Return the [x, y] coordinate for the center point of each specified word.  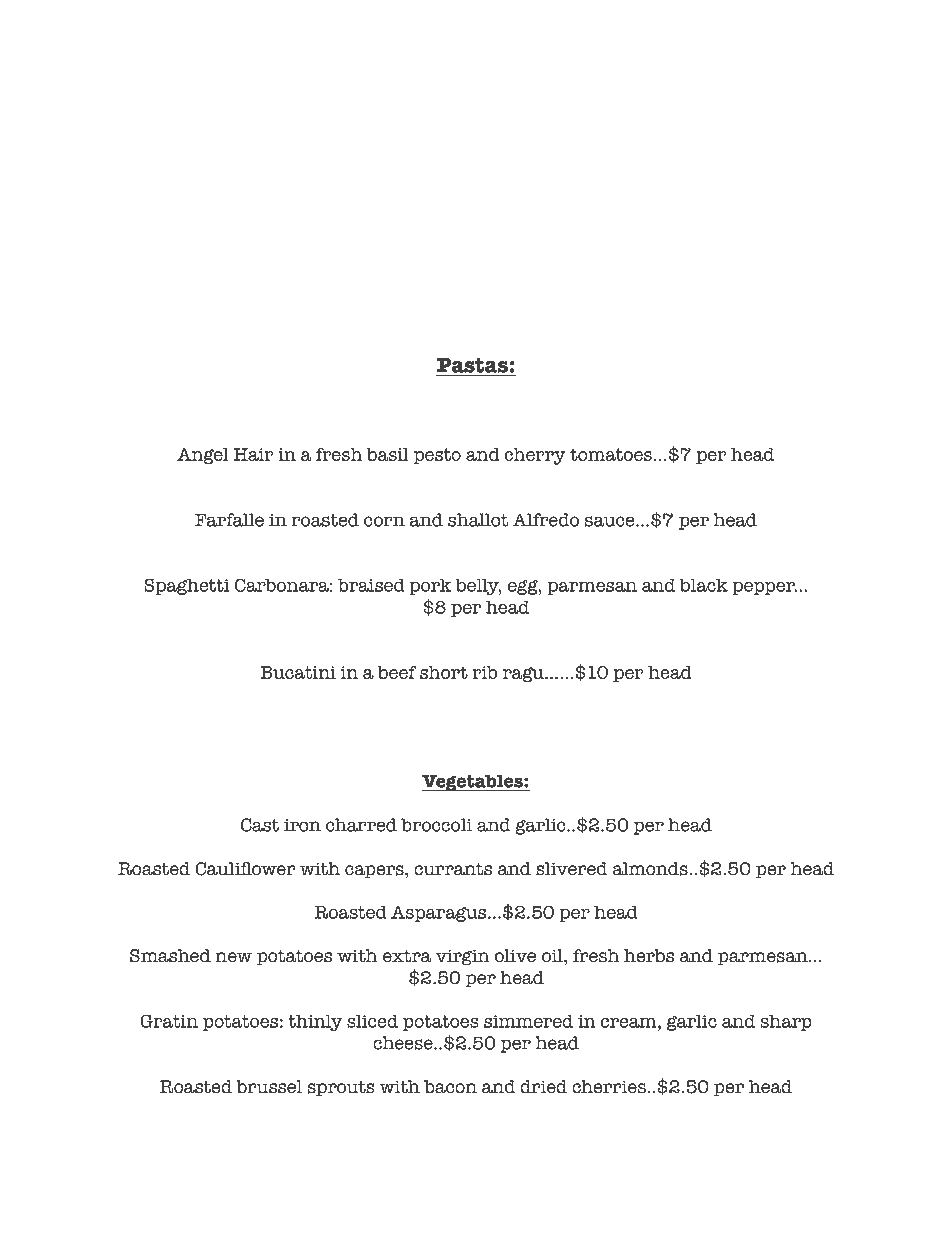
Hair [254, 454]
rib [484, 672]
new [233, 957]
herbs [649, 956]
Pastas [472, 365]
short [444, 672]
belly [478, 587]
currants [453, 869]
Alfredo [546, 520]
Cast [260, 825]
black [703, 585]
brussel [269, 1087]
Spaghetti [187, 587]
